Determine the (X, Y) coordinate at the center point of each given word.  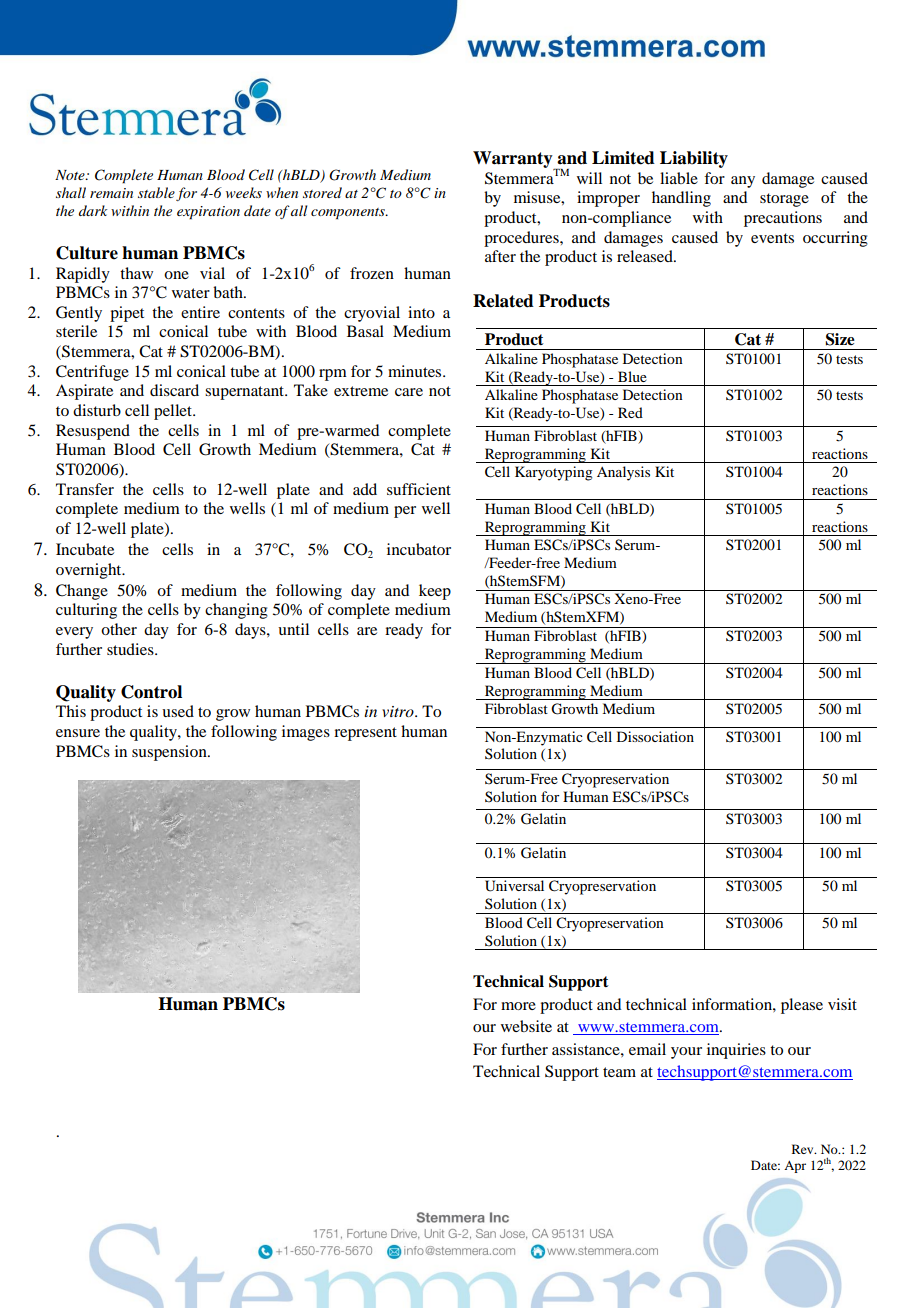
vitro (399, 711)
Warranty (514, 160)
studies (131, 649)
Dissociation (655, 736)
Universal (514, 886)
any (743, 182)
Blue (632, 376)
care (409, 392)
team (619, 1072)
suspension (170, 753)
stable (156, 192)
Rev (804, 1149)
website (526, 1026)
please (802, 1006)
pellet (174, 412)
